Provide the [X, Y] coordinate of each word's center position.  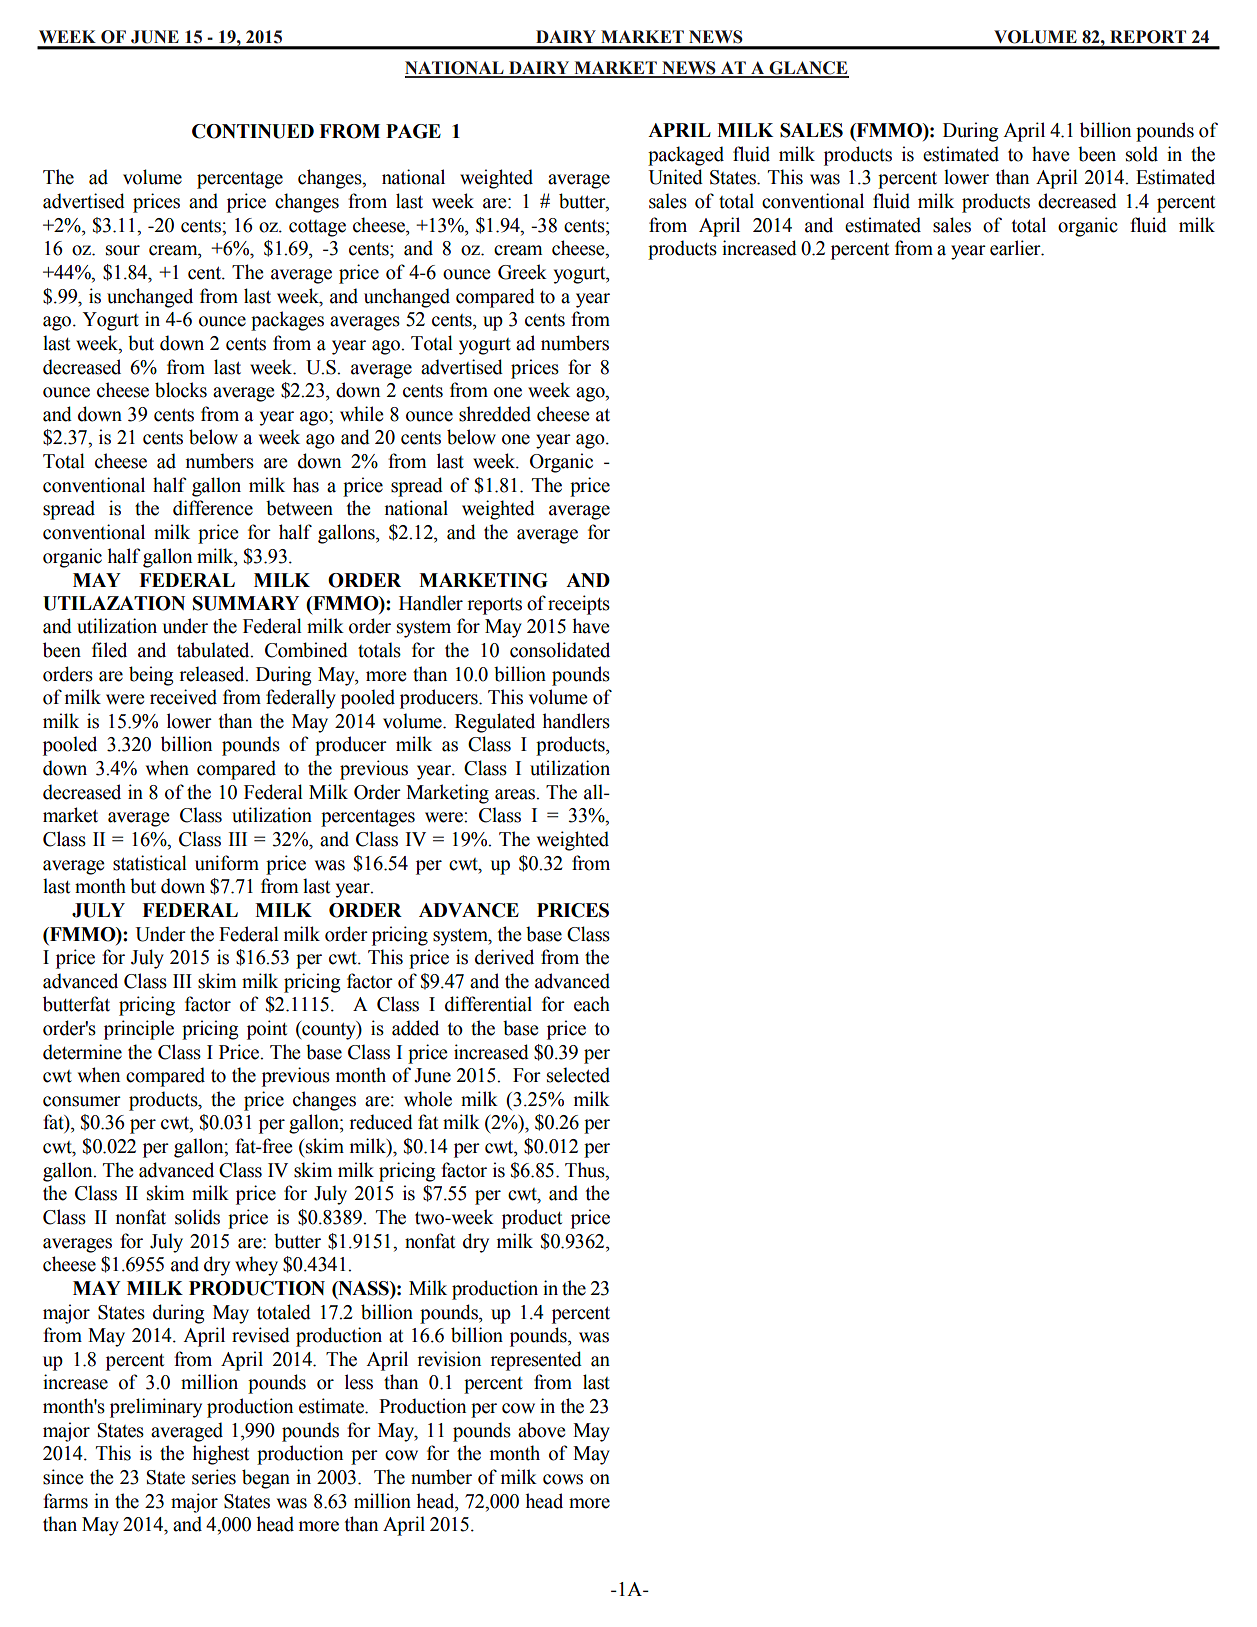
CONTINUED [253, 131]
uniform [227, 863]
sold [1142, 154]
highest [220, 1455]
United [675, 177]
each [592, 1004]
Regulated [495, 723]
